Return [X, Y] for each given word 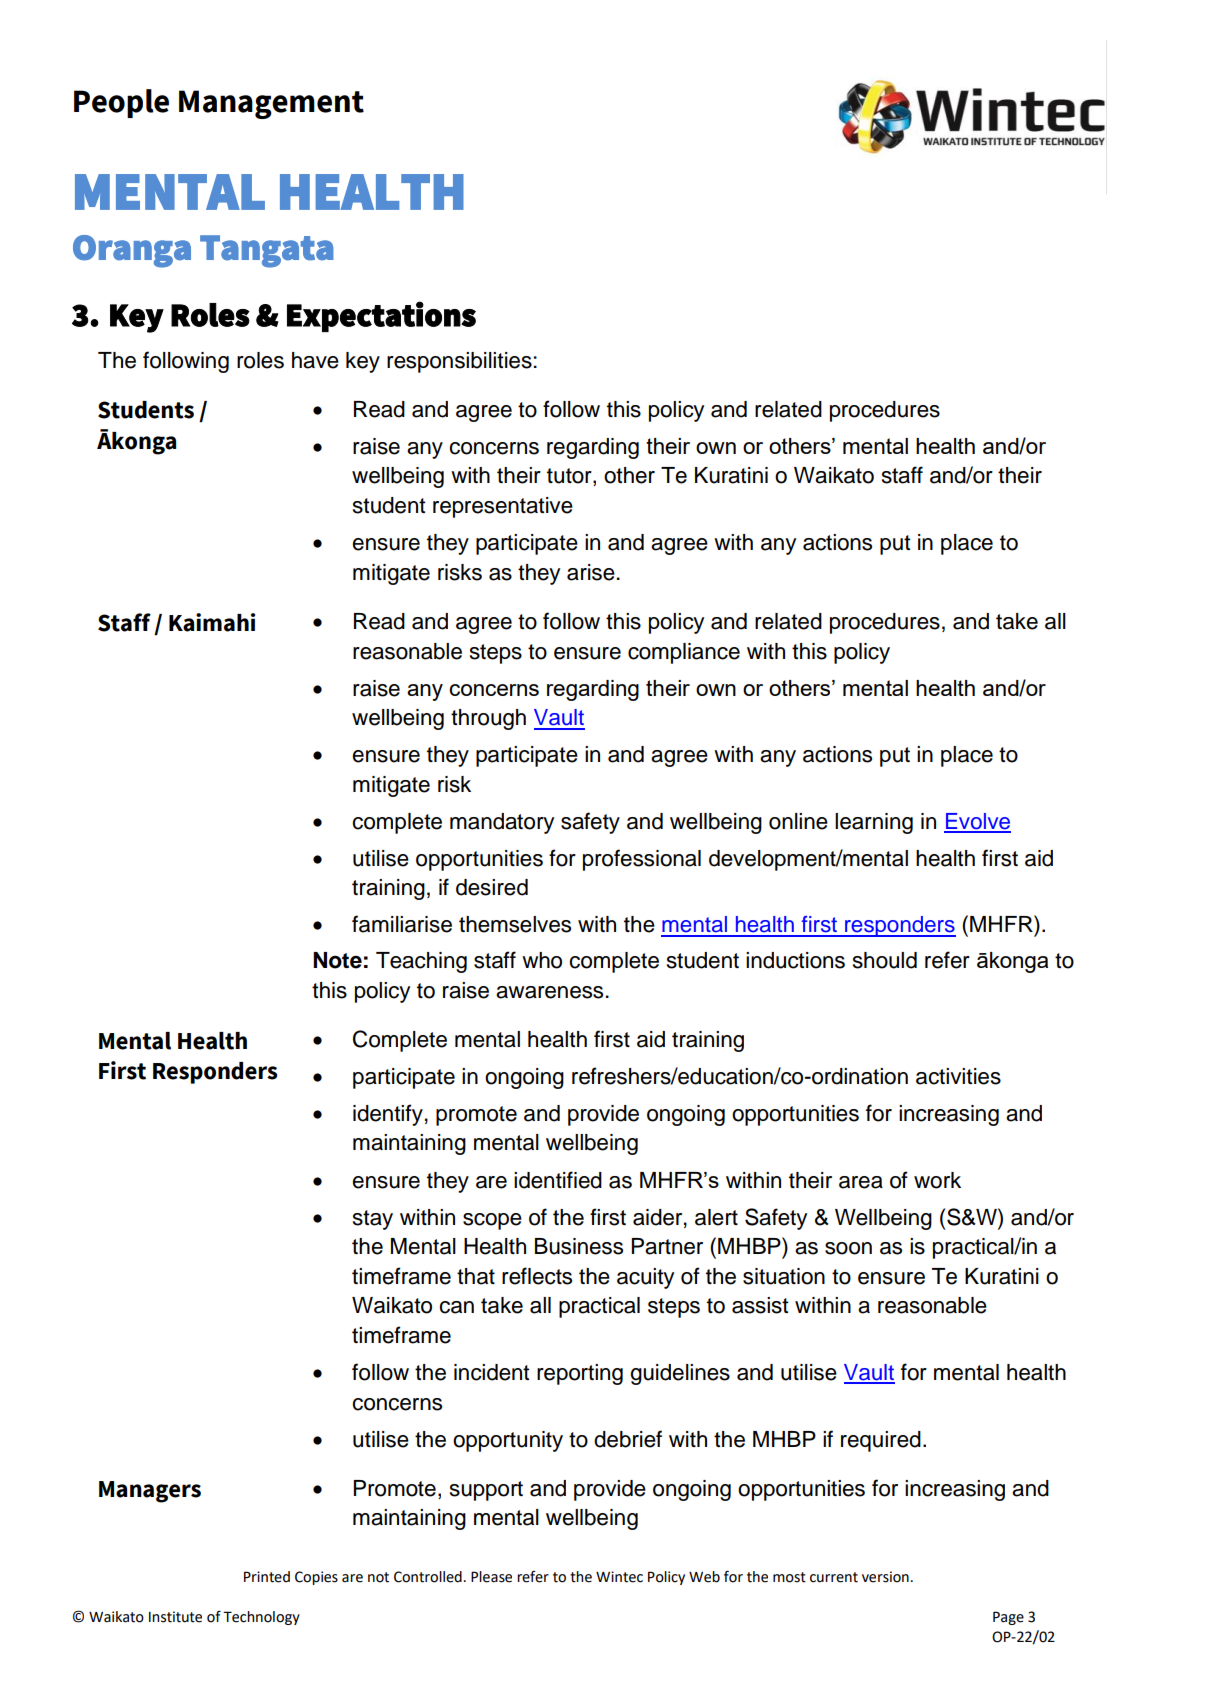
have [315, 360]
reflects [537, 1276]
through [488, 719]
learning [874, 823]
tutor [570, 477]
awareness [549, 992]
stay [373, 1220]
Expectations [381, 316]
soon [848, 1248]
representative [503, 507]
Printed [267, 1577]
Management [271, 104]
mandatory [502, 823]
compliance [684, 653]
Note [337, 960]
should [885, 960]
